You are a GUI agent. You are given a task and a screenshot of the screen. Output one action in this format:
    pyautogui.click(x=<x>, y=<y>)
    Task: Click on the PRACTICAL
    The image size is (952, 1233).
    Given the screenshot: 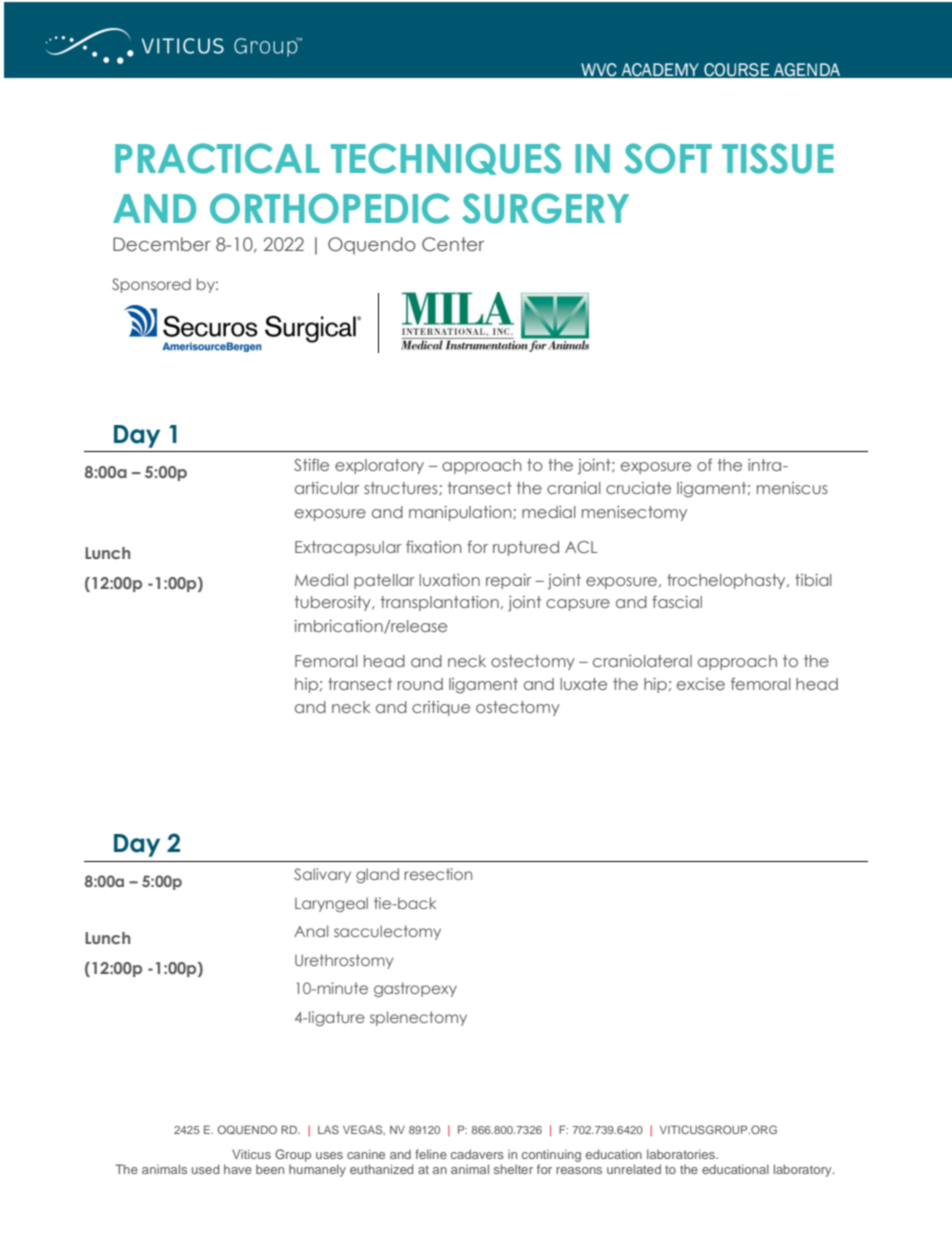 What is the action you would take?
    pyautogui.click(x=217, y=158)
